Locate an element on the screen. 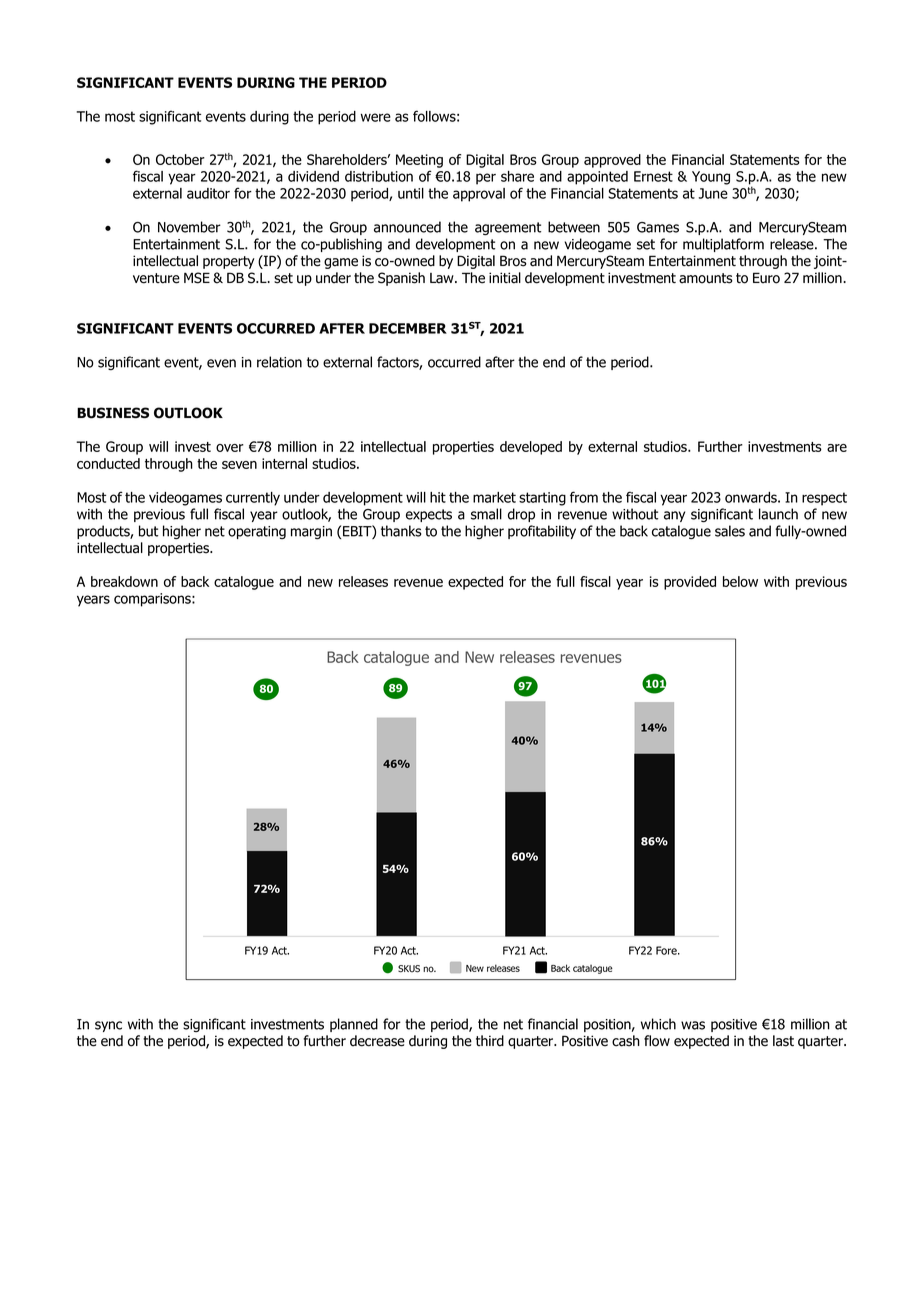  breakdown is located at coordinates (124, 581).
